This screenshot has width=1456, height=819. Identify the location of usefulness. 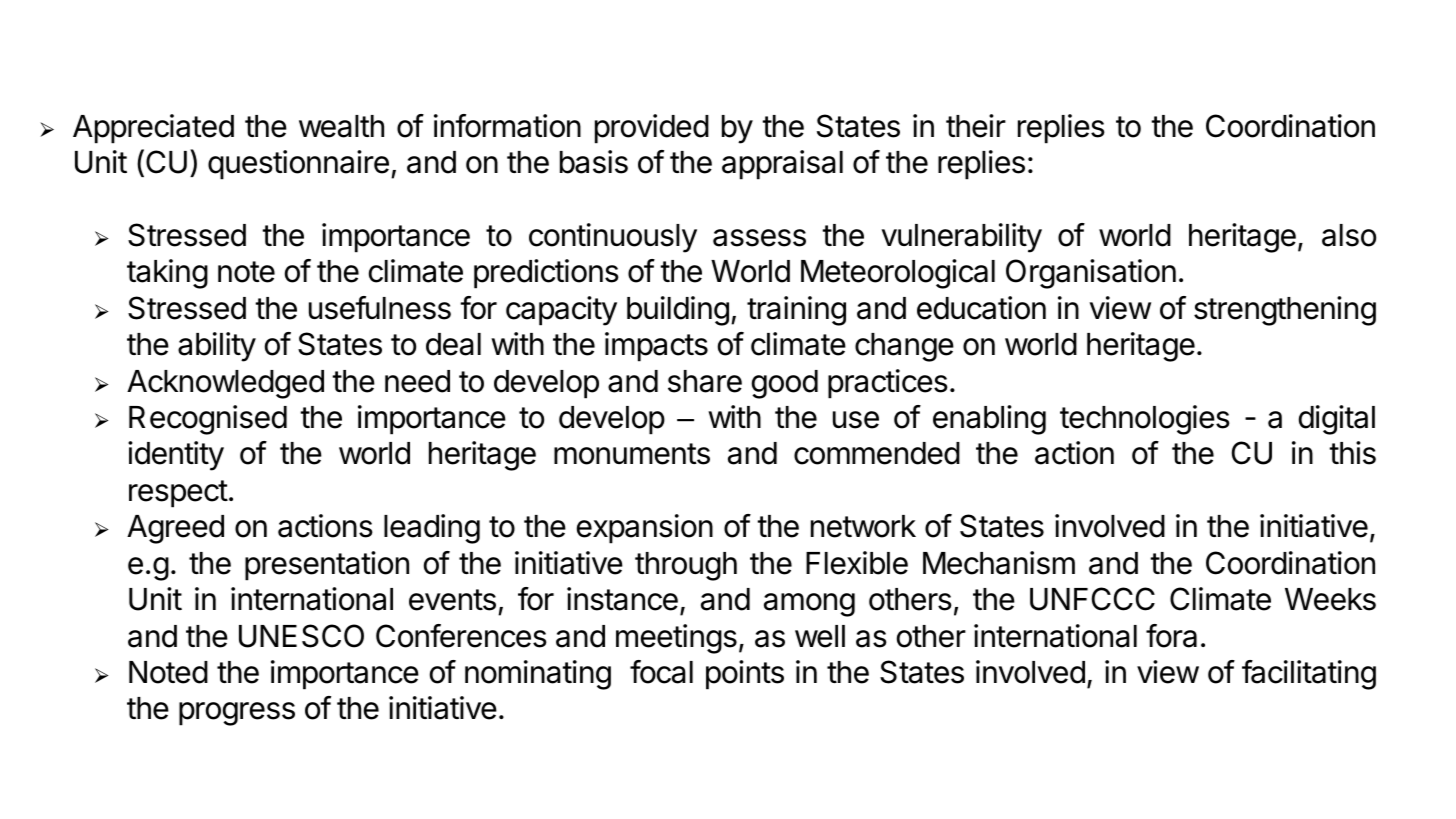
(380, 308).
